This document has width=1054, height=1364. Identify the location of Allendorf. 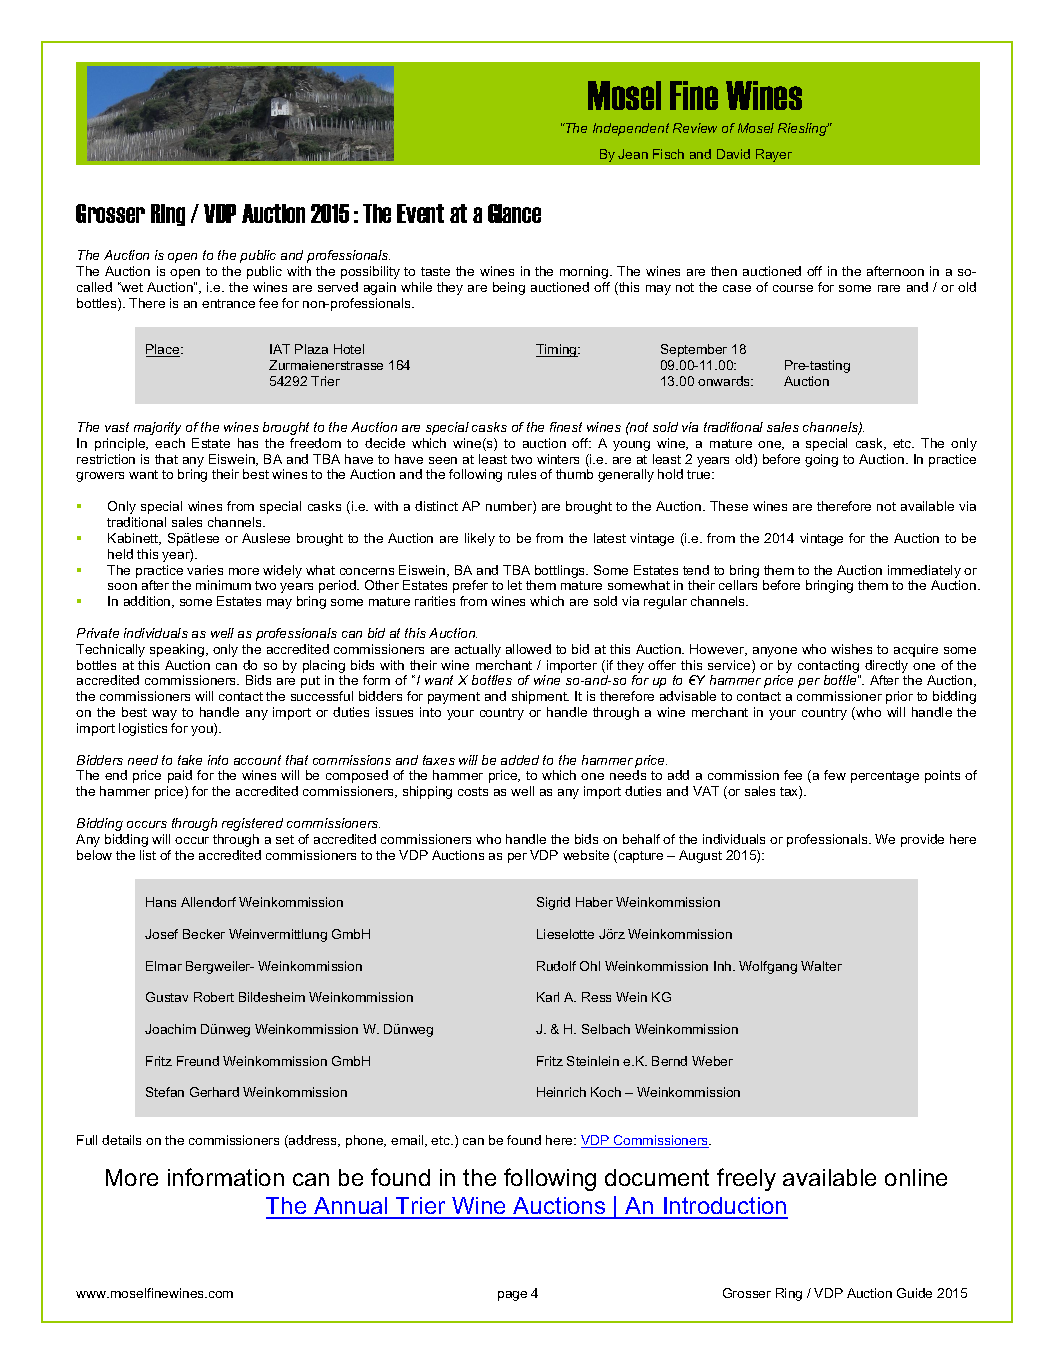
(208, 902).
